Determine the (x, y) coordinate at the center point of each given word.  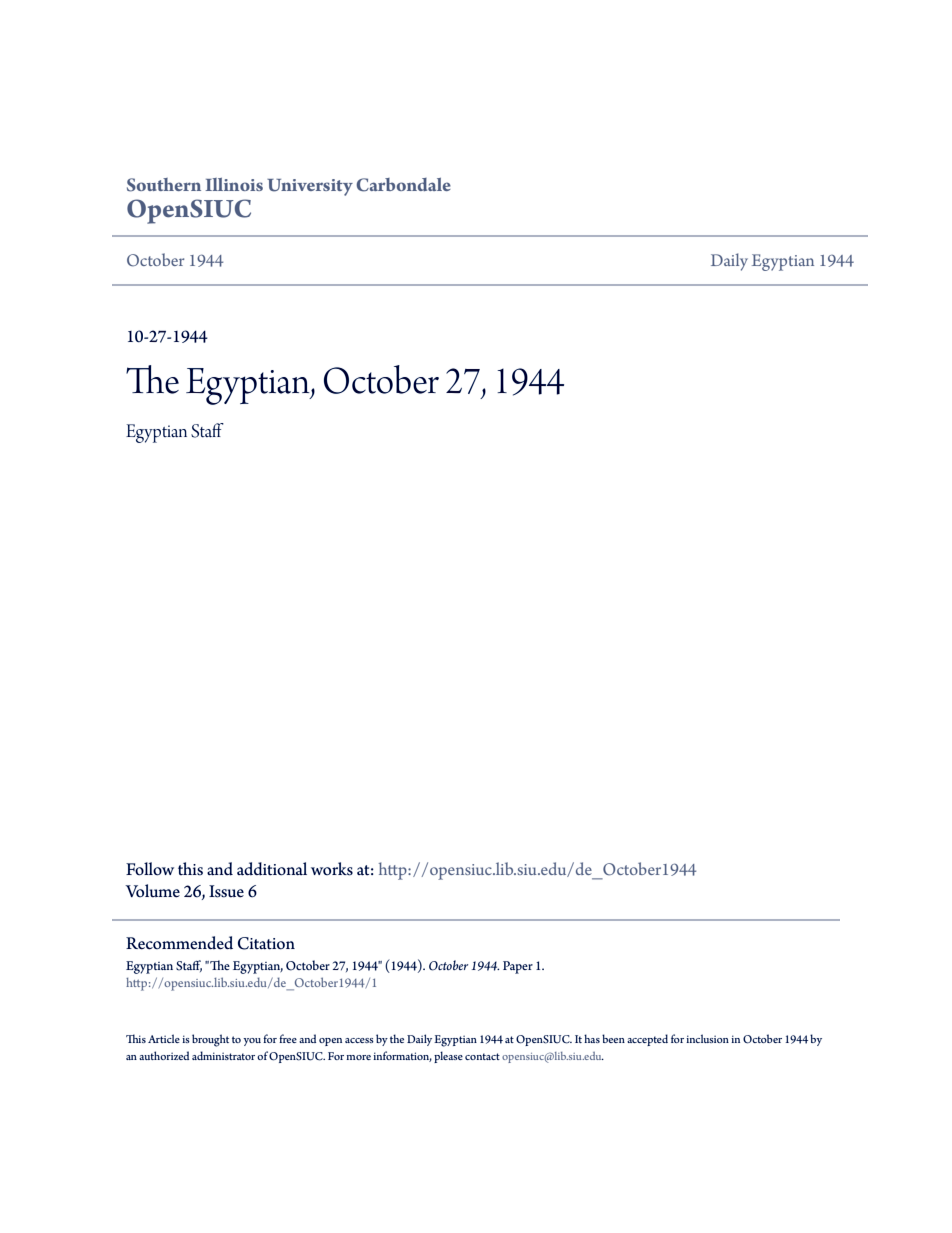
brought (210, 1040)
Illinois (234, 184)
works (332, 869)
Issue (226, 891)
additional (272, 869)
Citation (266, 943)
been (613, 1038)
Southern (164, 185)
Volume (152, 891)
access (359, 1040)
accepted (647, 1040)
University (310, 187)
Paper (518, 967)
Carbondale (403, 185)
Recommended (179, 943)
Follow (150, 869)
